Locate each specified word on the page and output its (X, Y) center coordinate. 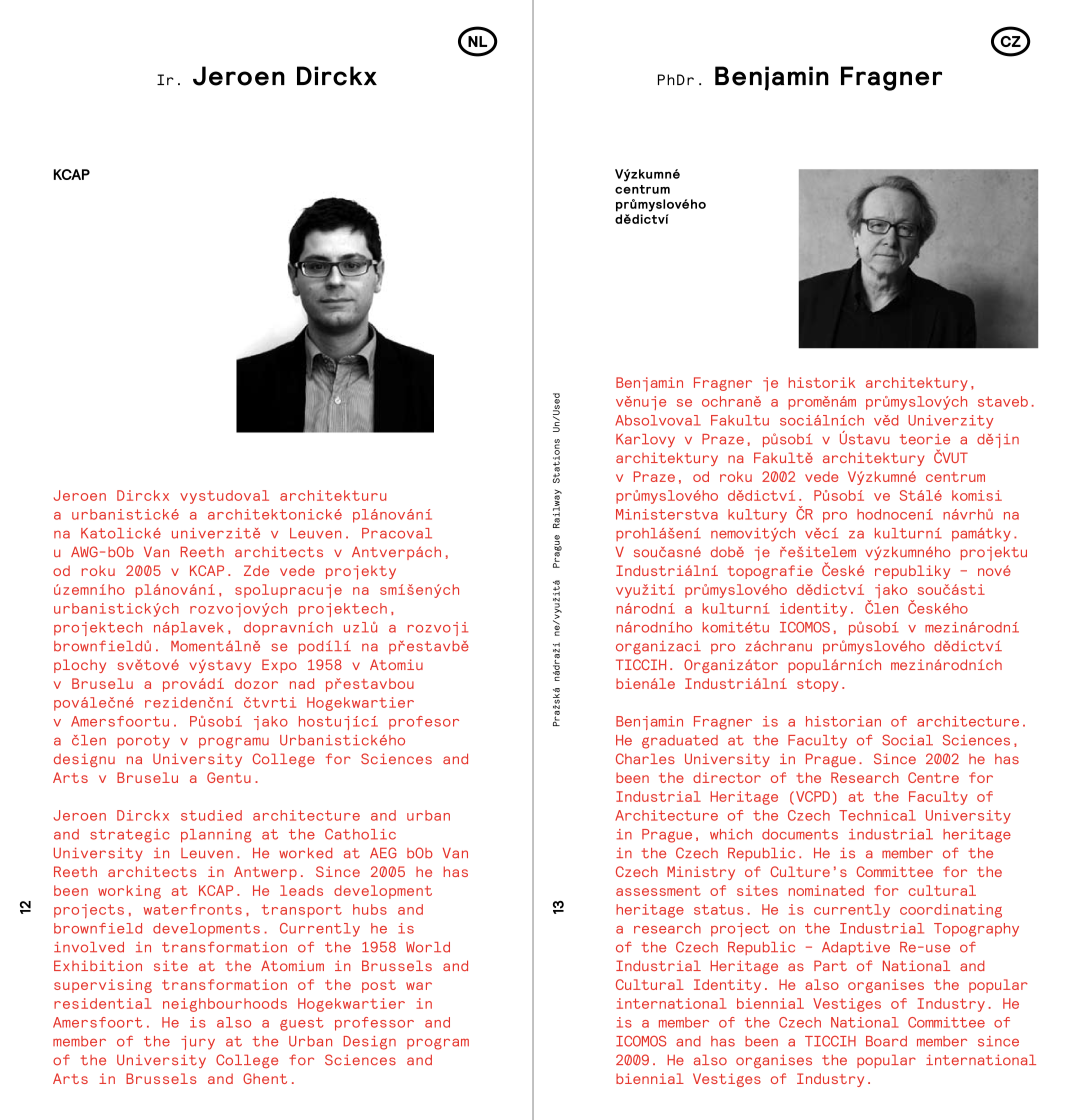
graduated (680, 742)
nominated (826, 890)
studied (211, 815)
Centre (933, 777)
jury (198, 1043)
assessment (658, 891)
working (129, 892)
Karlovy (645, 441)
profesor (424, 723)
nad (302, 683)
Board (886, 1041)
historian (843, 721)
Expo (279, 666)
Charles (645, 758)
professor (374, 1024)
